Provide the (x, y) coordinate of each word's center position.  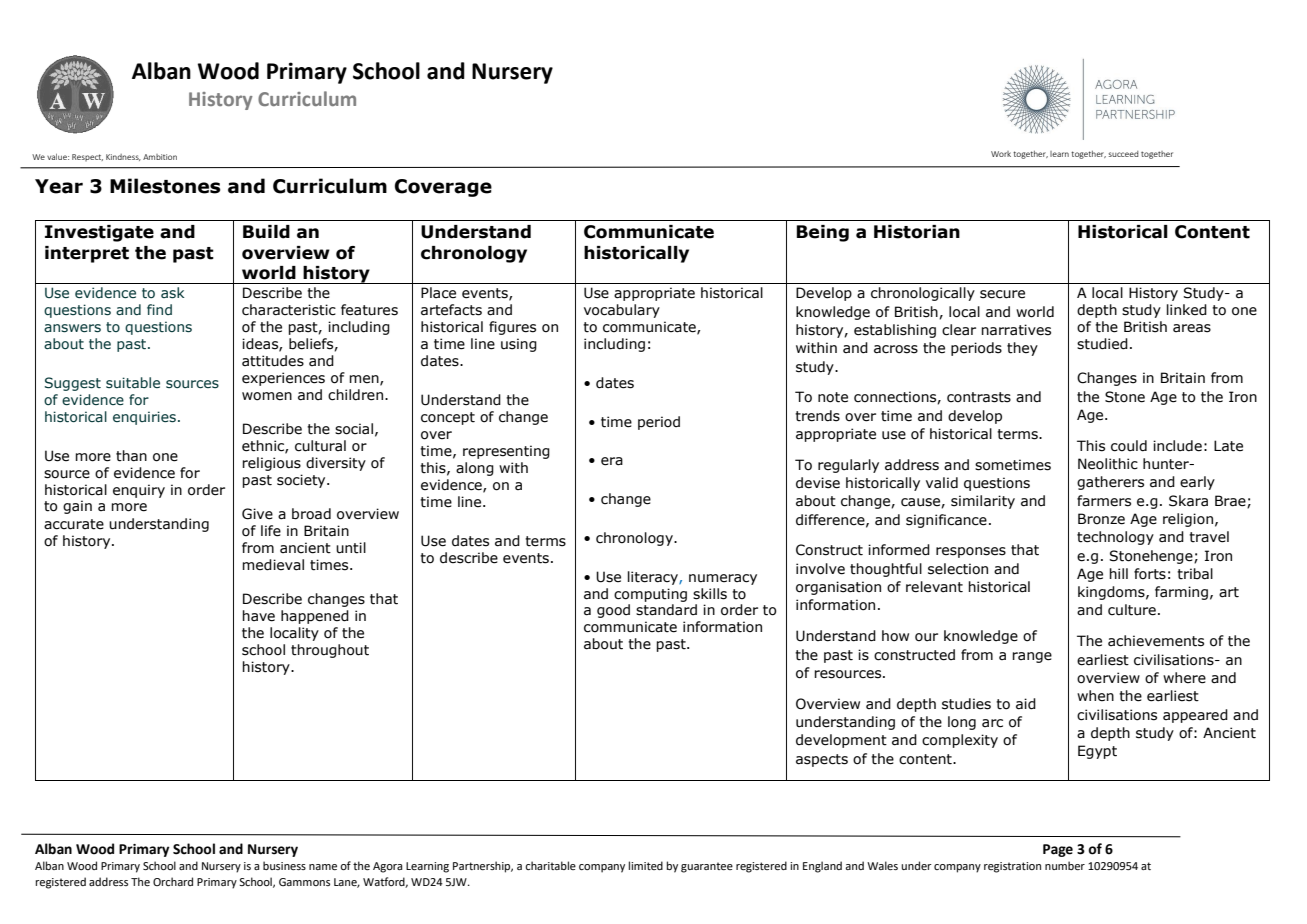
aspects (822, 760)
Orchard (173, 881)
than (131, 456)
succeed (1124, 154)
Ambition (160, 157)
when (1095, 696)
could (1129, 446)
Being (822, 233)
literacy (654, 578)
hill (1118, 573)
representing (506, 452)
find (159, 309)
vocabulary (622, 311)
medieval (273, 565)
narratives (1016, 330)
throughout (330, 651)
